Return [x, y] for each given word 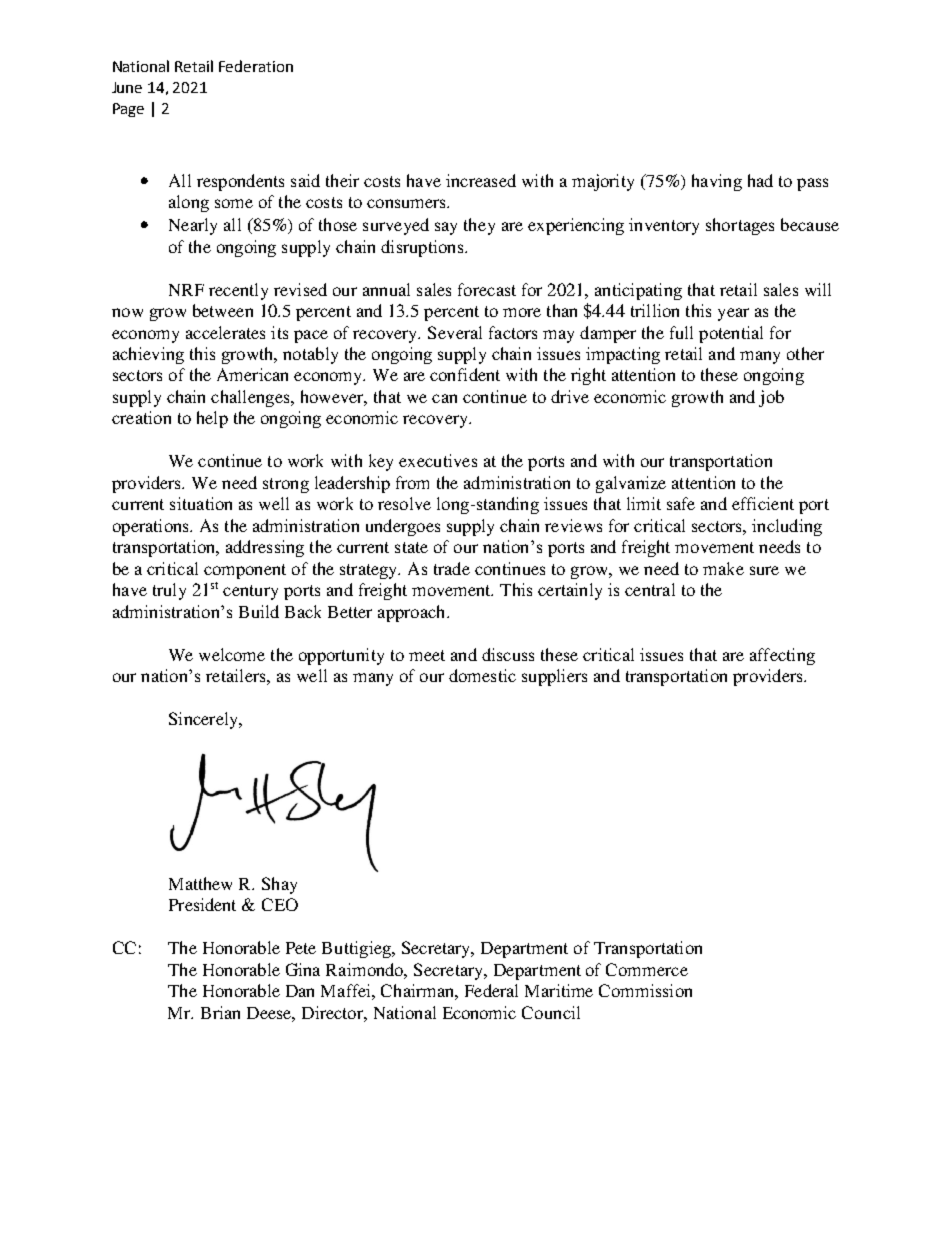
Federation [256, 66]
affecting [782, 656]
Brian [220, 1012]
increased [481, 180]
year [733, 314]
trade [452, 568]
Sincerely [204, 720]
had [760, 180]
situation [201, 503]
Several [455, 332]
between [223, 310]
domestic [482, 675]
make [723, 568]
